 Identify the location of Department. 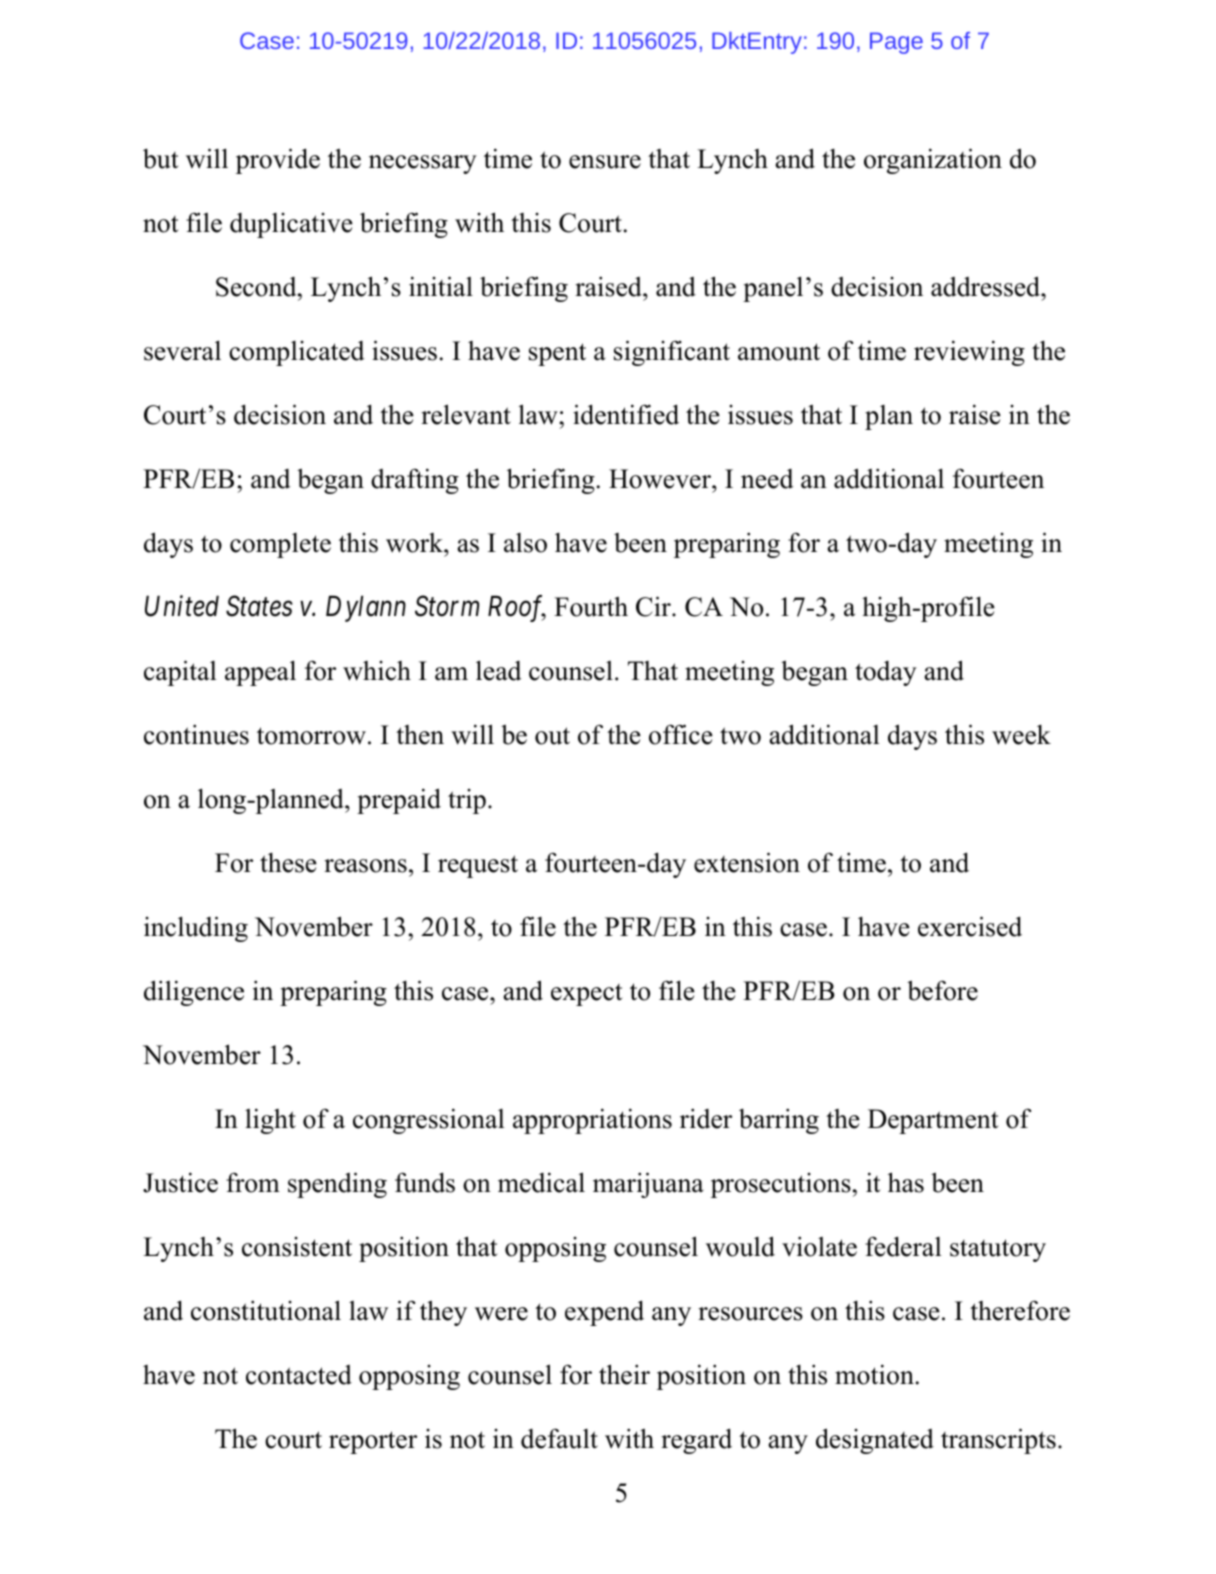
(933, 1121).
